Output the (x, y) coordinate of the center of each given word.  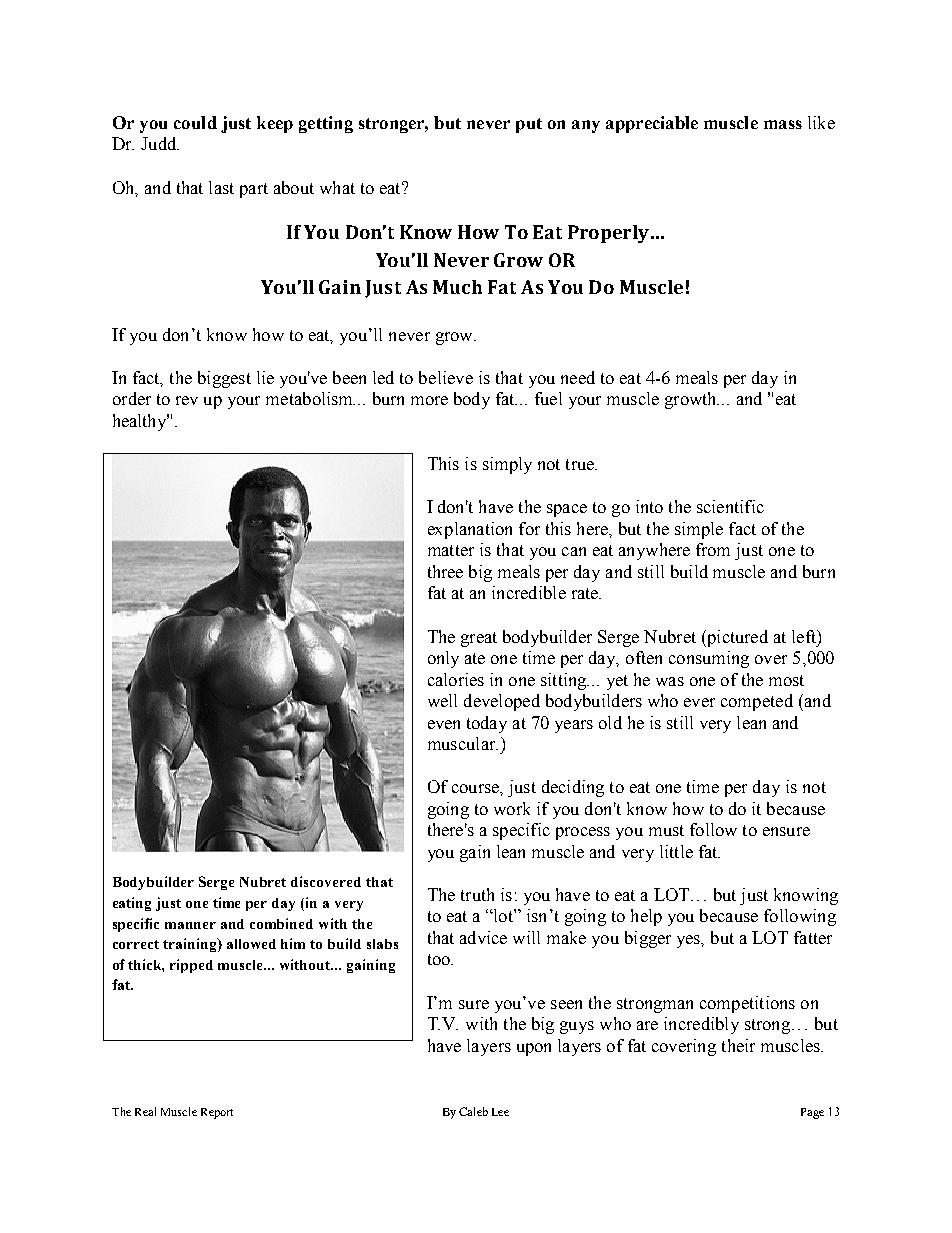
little (676, 851)
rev (187, 400)
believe (446, 377)
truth (477, 894)
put (529, 125)
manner (190, 925)
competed (757, 702)
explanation (470, 530)
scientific (730, 506)
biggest (224, 379)
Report (217, 1113)
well (442, 700)
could (195, 122)
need (578, 377)
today (487, 724)
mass (783, 124)
